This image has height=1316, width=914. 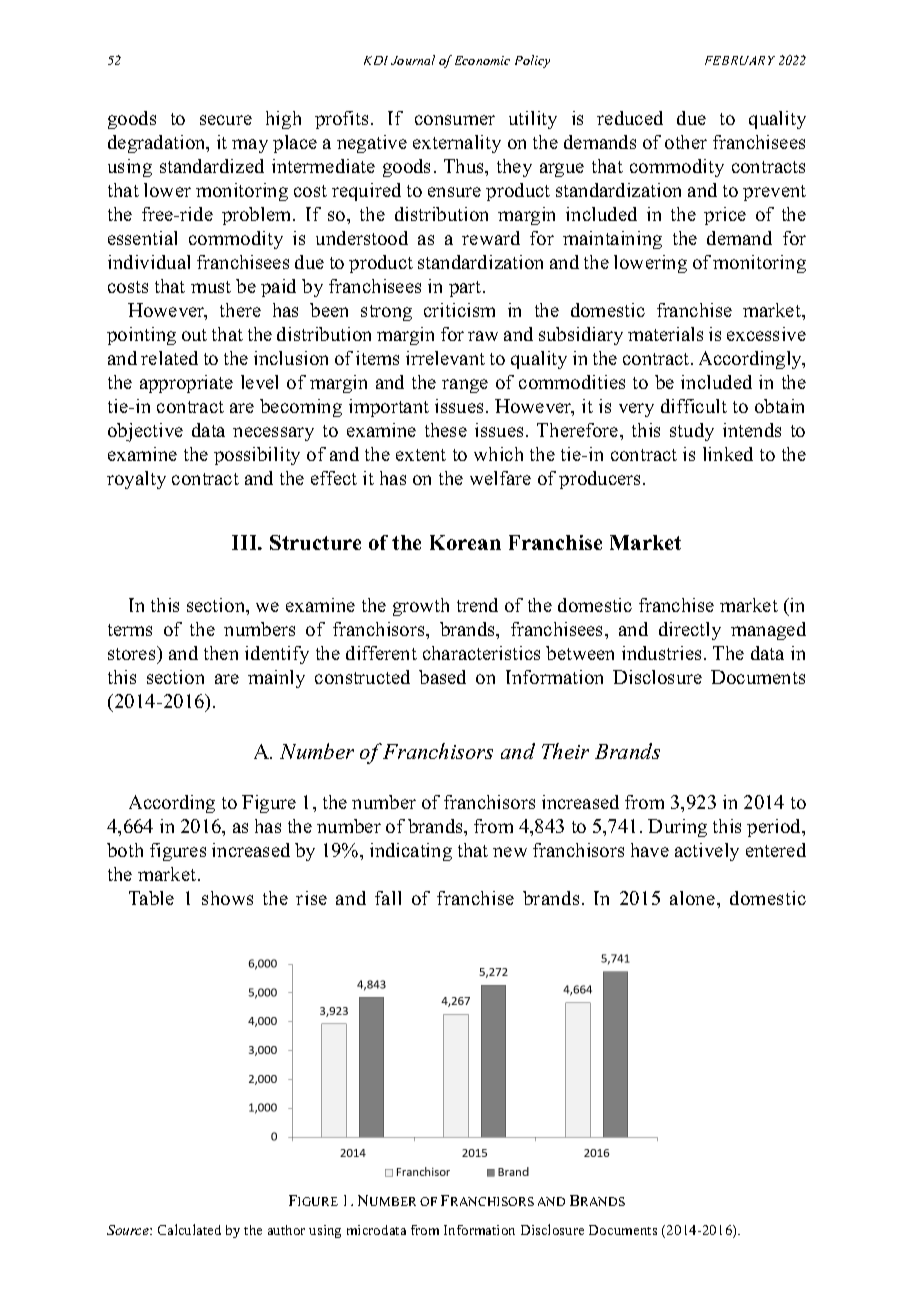 What do you see at coordinates (226, 120) in the image?
I see `secure` at bounding box center [226, 120].
